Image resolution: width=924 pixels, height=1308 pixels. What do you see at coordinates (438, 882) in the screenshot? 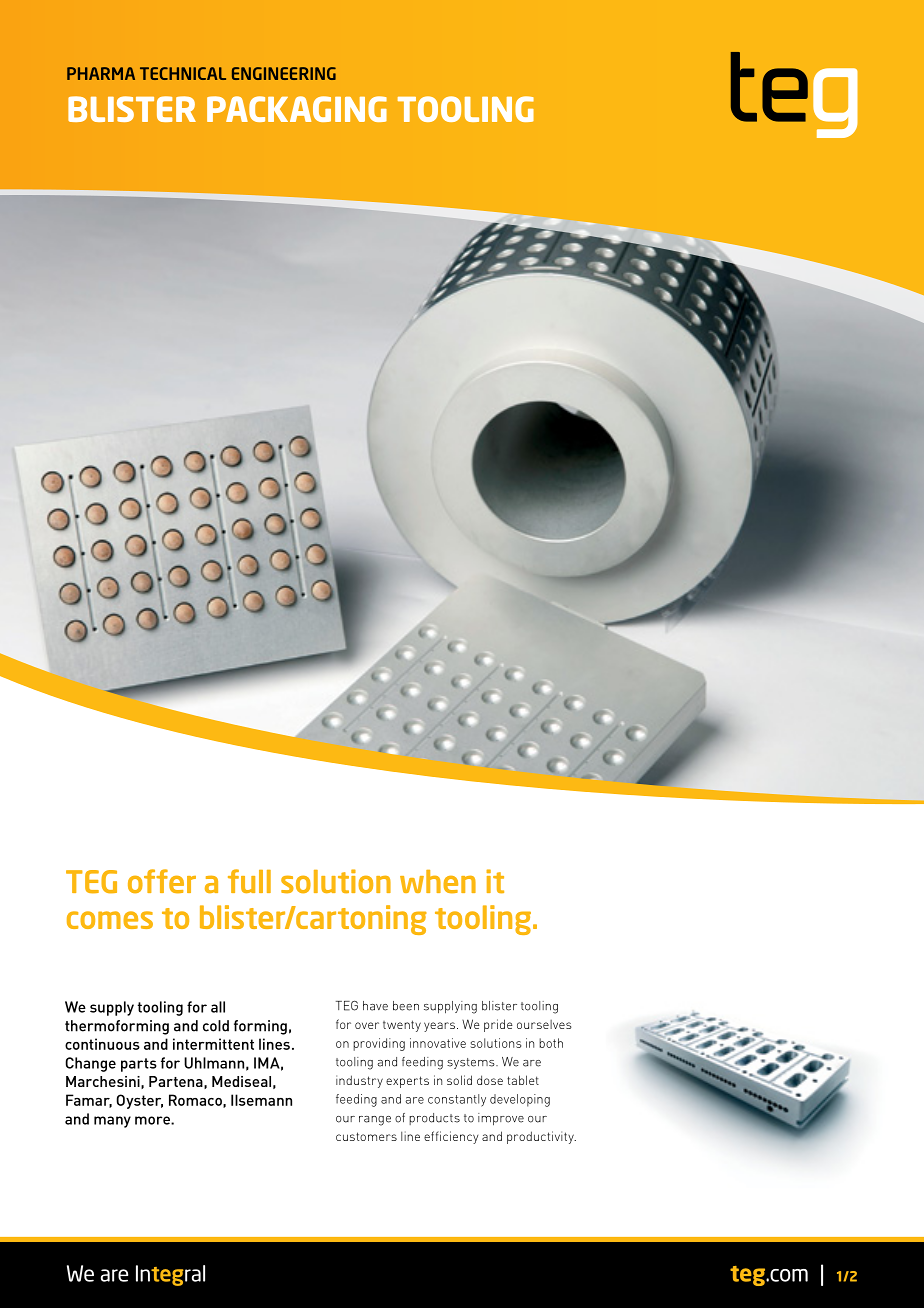
I see `when` at bounding box center [438, 882].
